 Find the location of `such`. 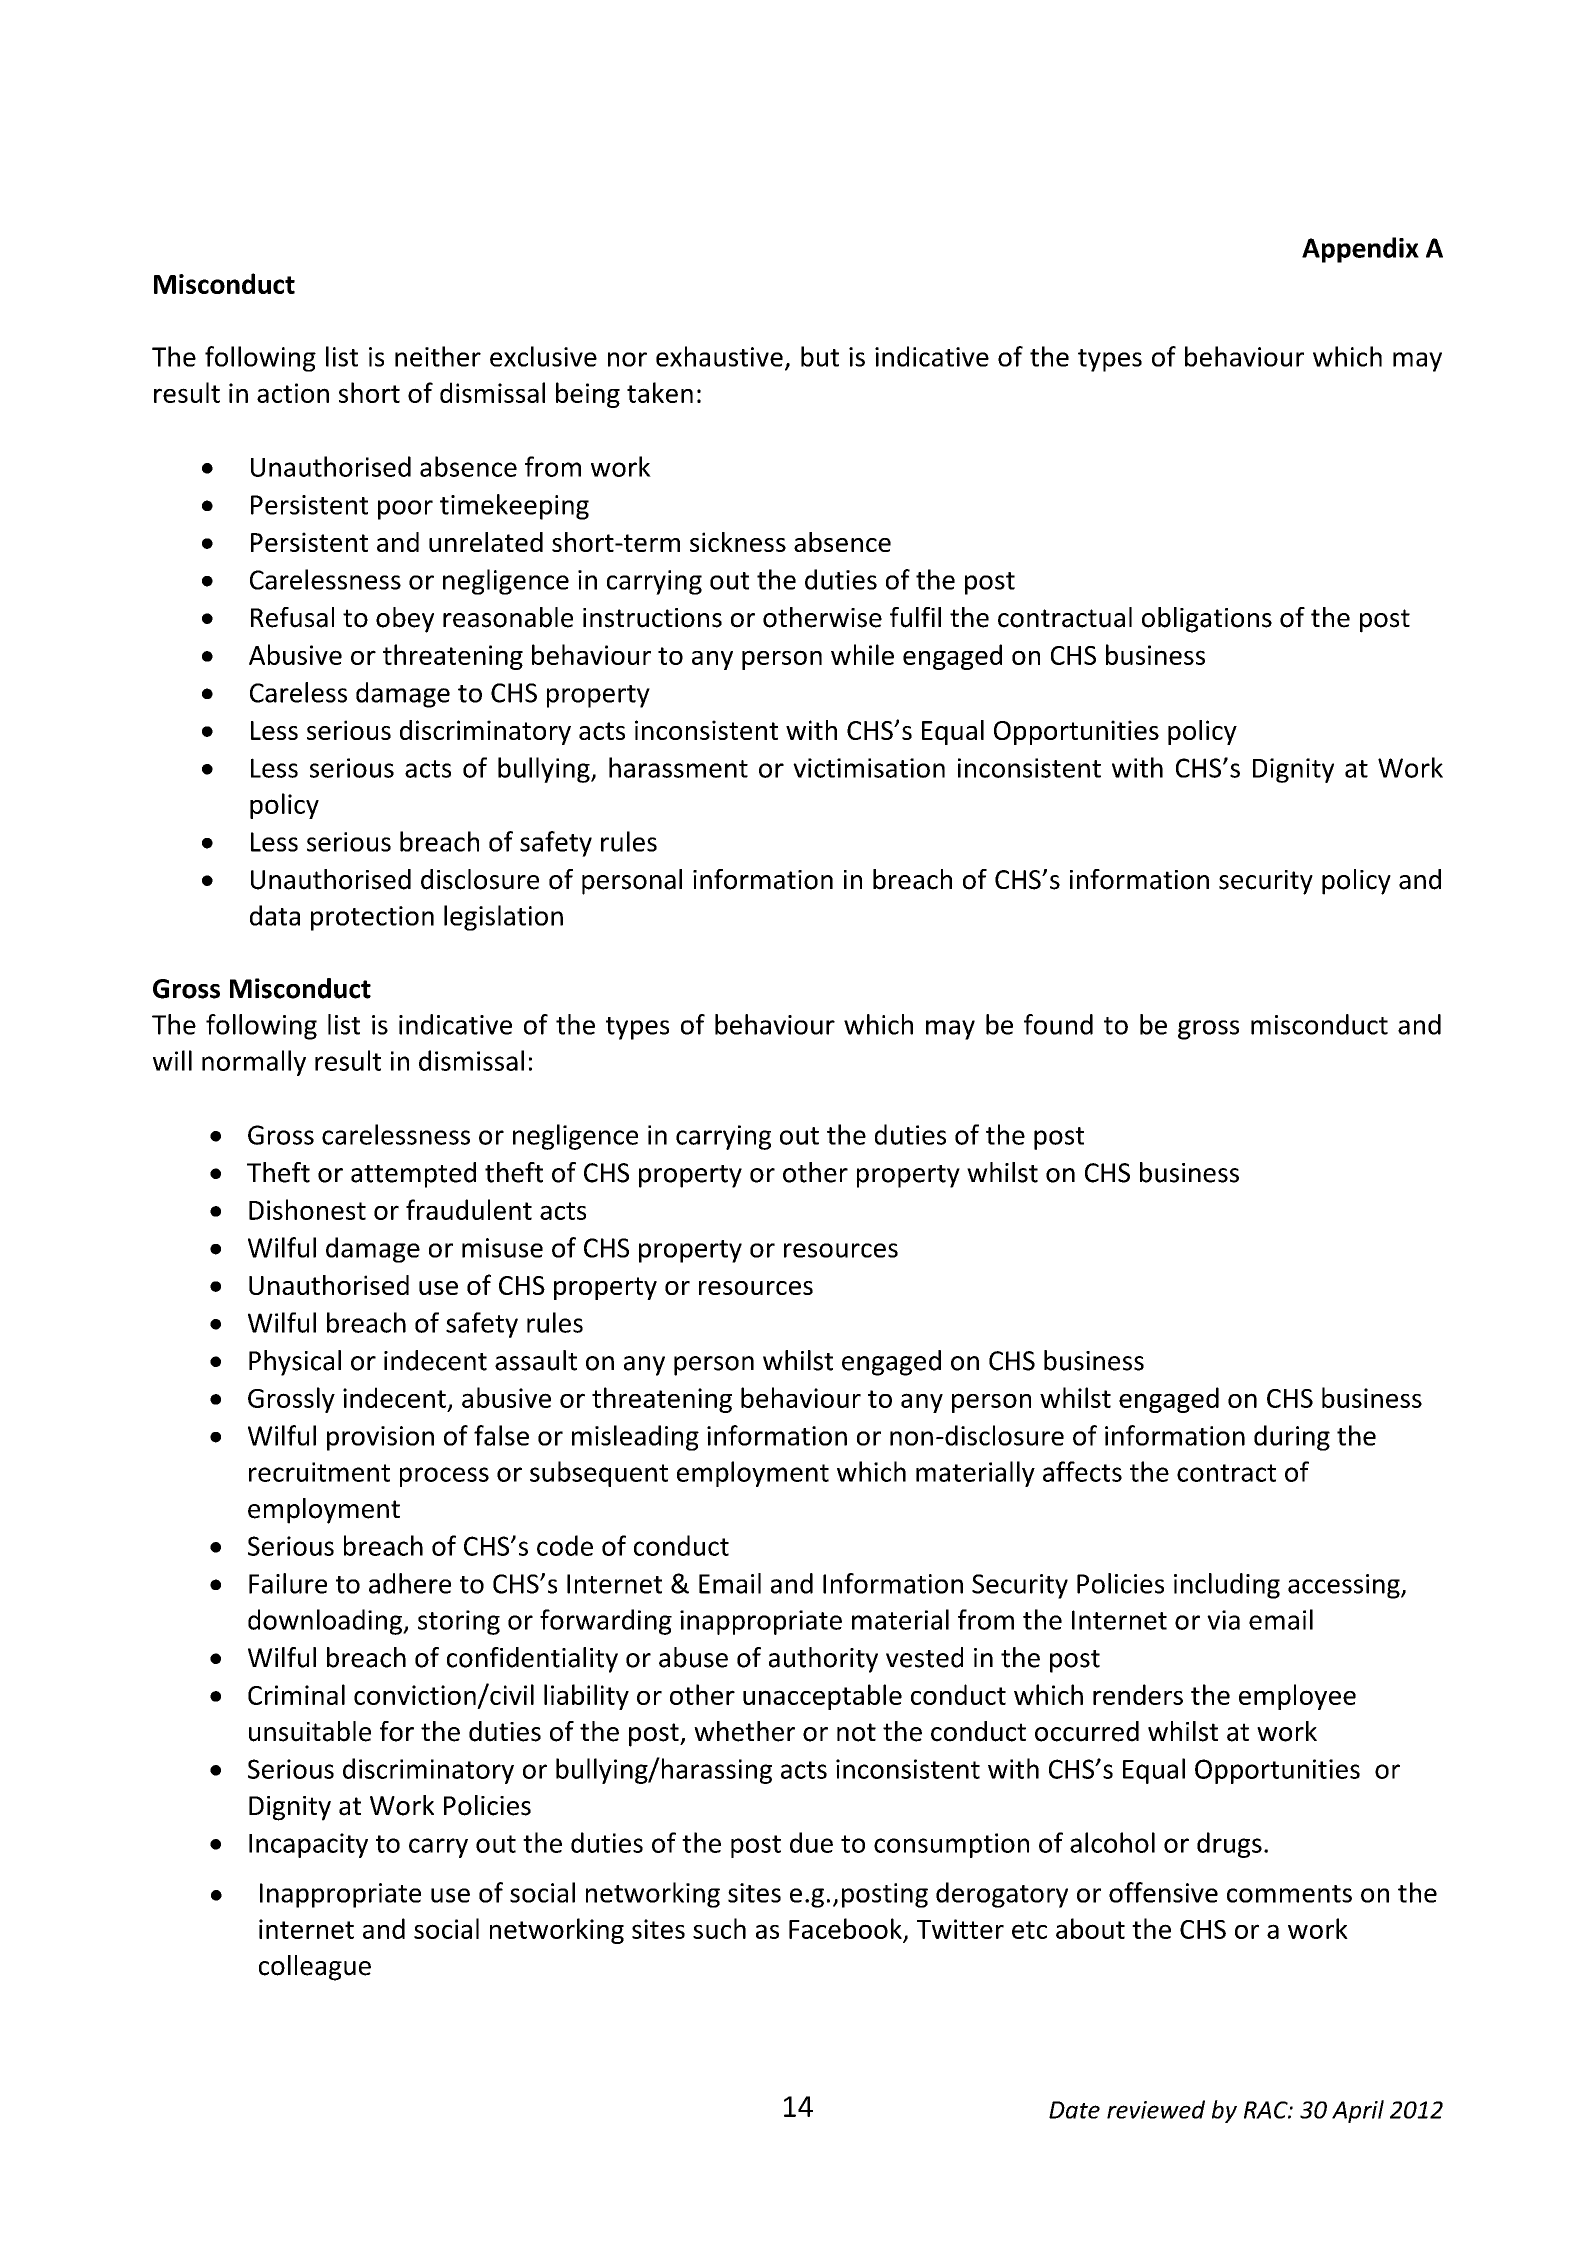

such is located at coordinates (719, 1928).
